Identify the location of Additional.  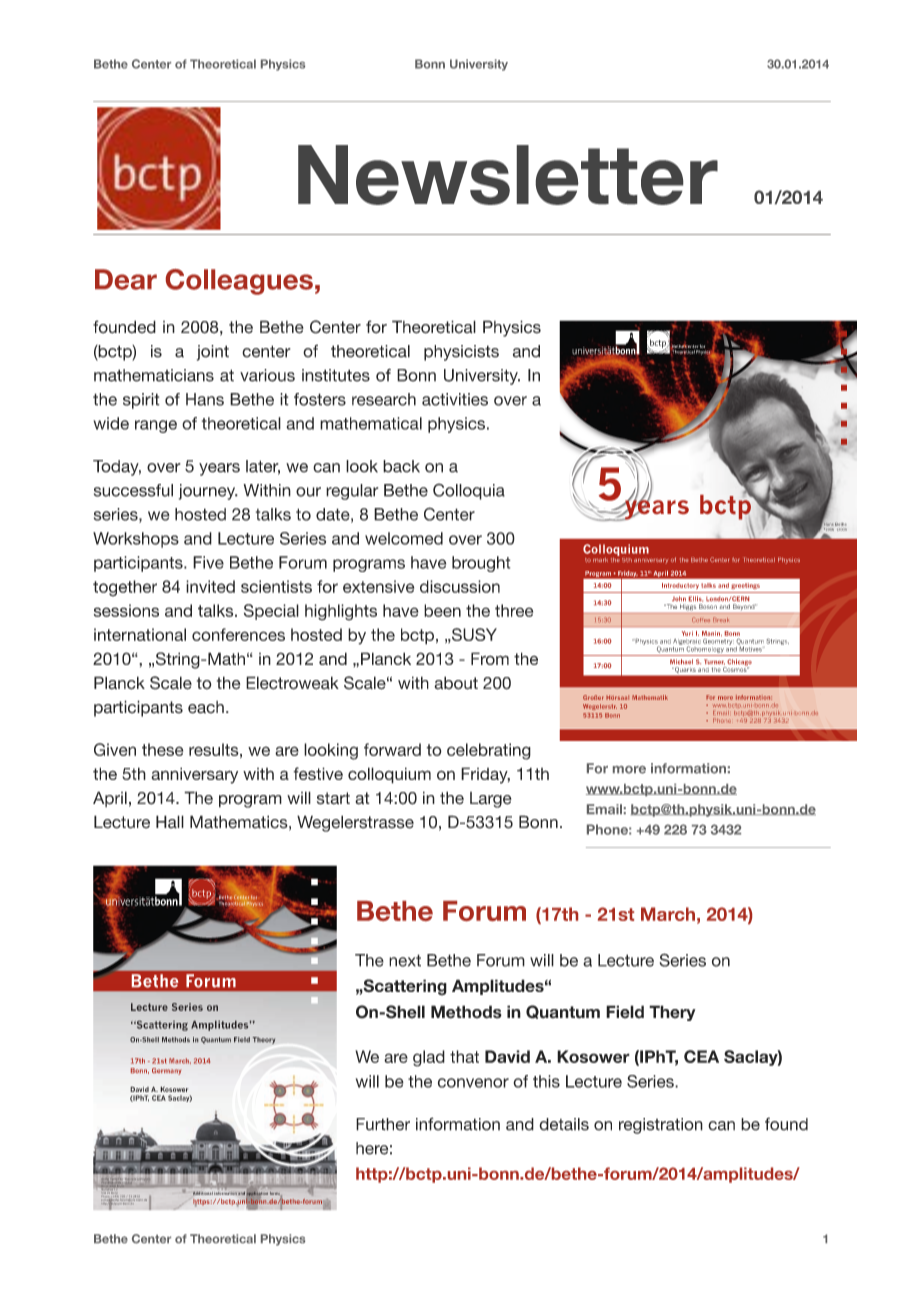
(203, 1193).
